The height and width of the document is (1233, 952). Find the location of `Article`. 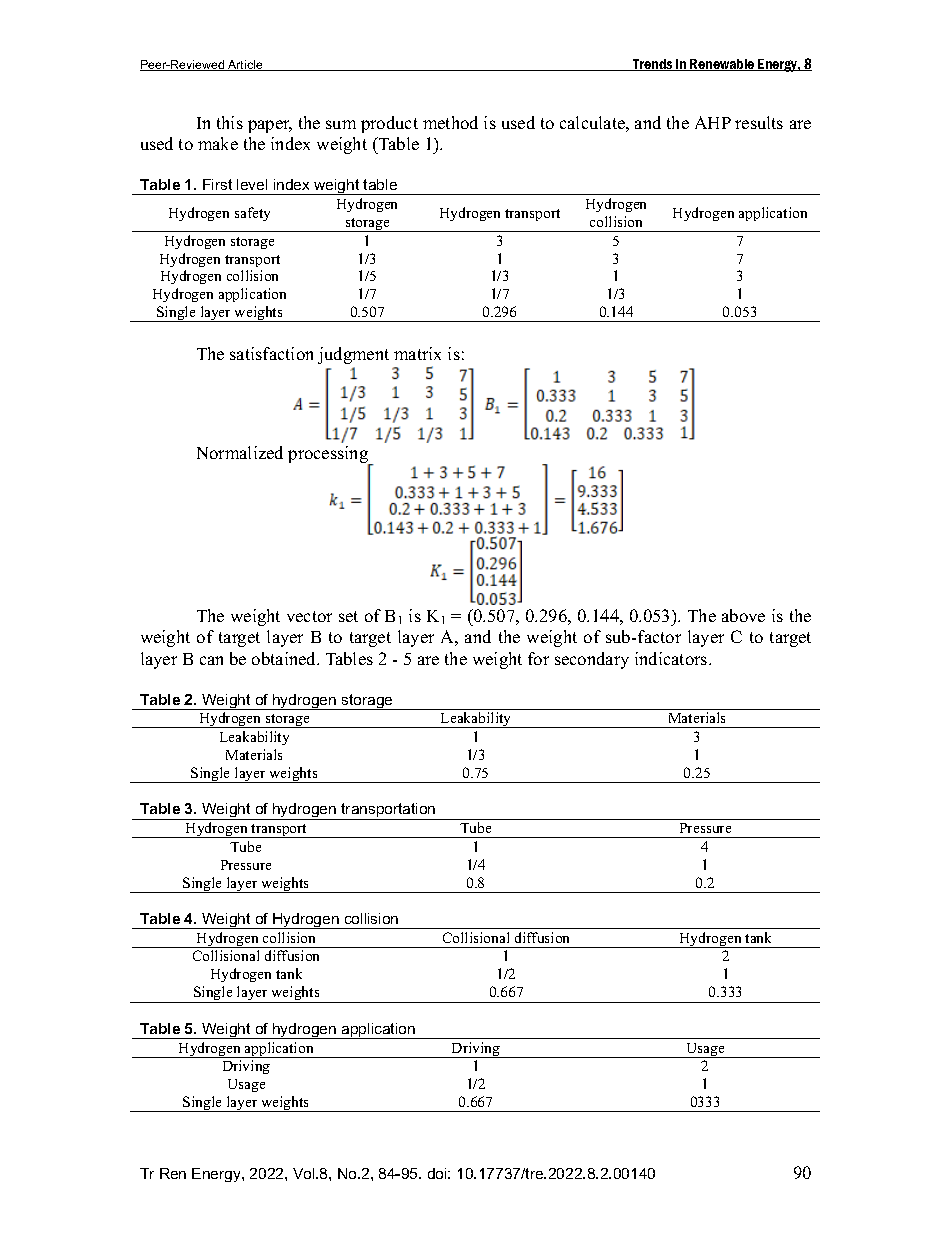

Article is located at coordinates (245, 65).
